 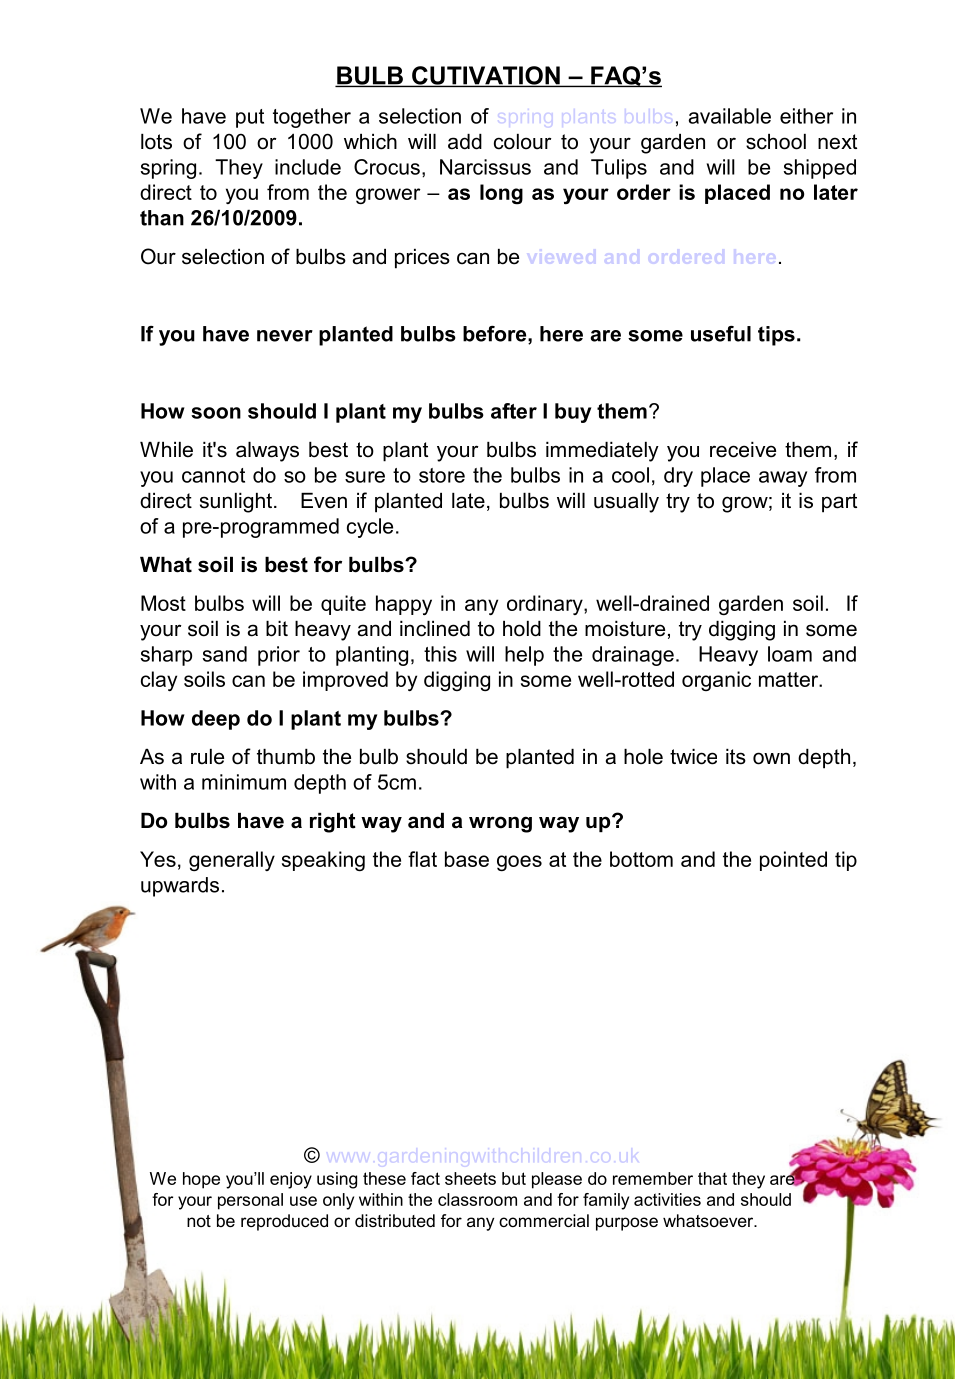 What do you see at coordinates (485, 167) in the screenshot?
I see `Narcissus` at bounding box center [485, 167].
